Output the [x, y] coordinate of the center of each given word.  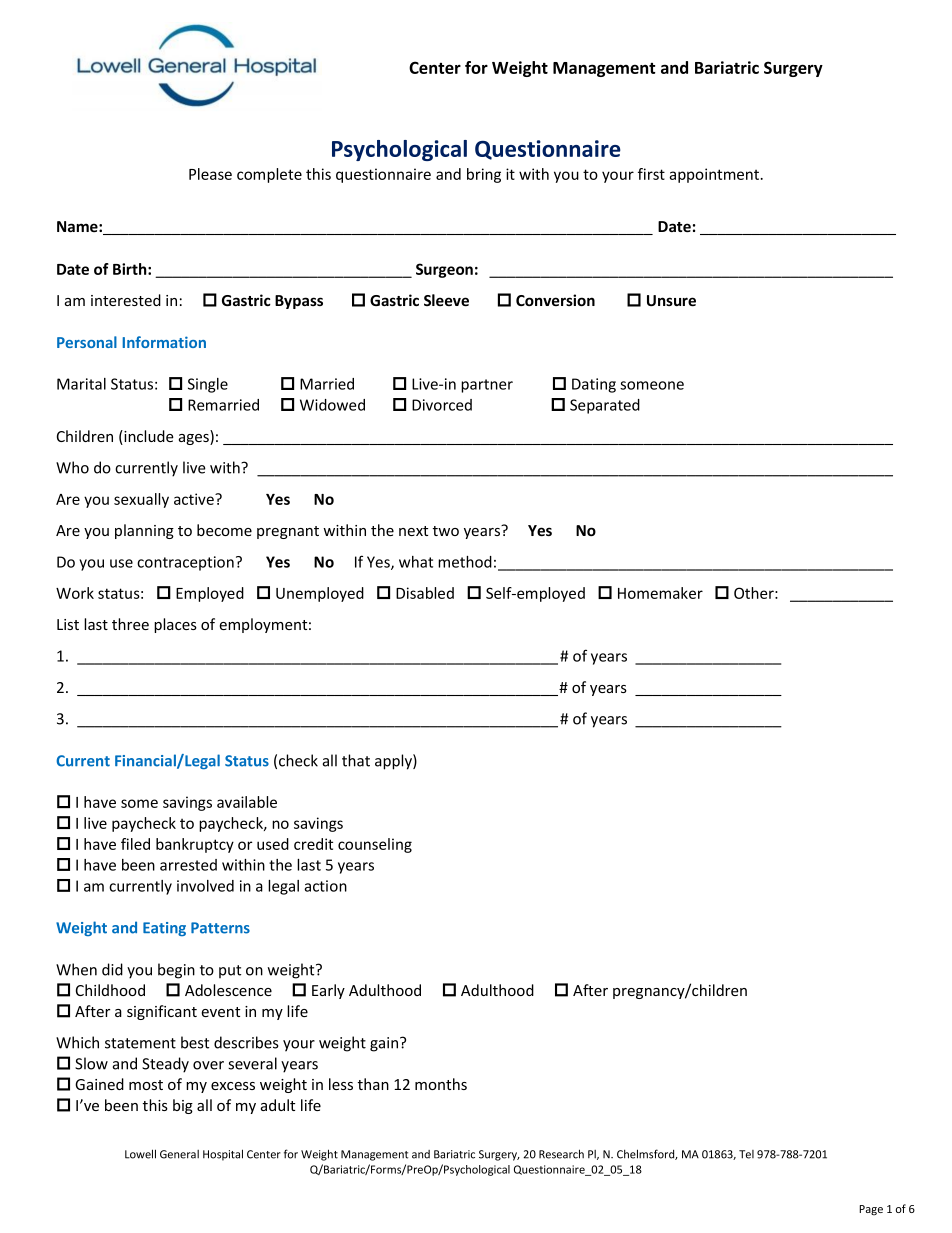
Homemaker [660, 593]
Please [210, 174]
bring [484, 175]
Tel [746, 1154]
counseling [375, 845]
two [446, 531]
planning [144, 531]
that [356, 760]
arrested [188, 865]
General [179, 1154]
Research [561, 1154]
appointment [714, 175]
